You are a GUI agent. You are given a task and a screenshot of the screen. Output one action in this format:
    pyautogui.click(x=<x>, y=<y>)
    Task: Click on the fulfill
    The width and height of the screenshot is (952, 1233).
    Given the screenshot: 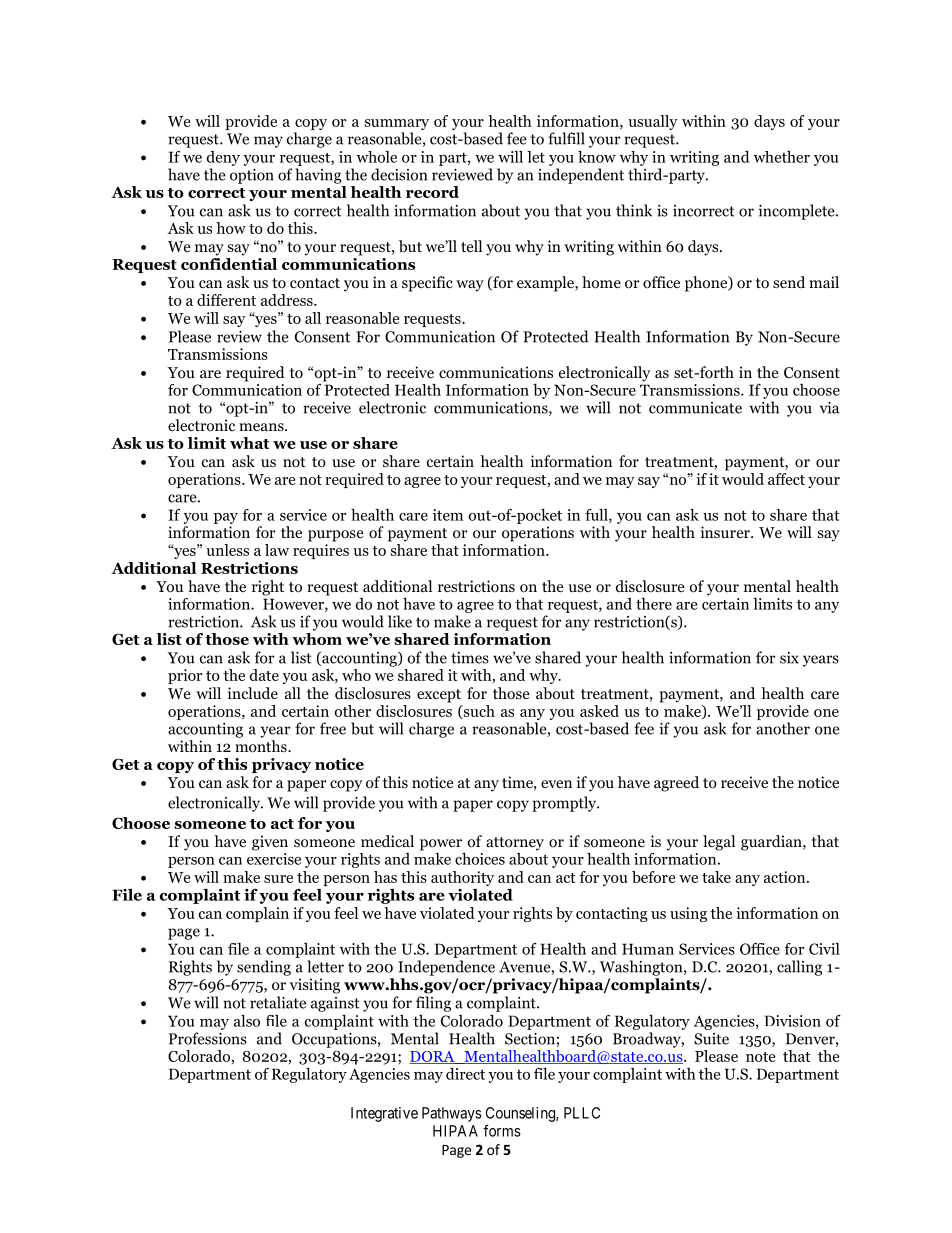 What is the action you would take?
    pyautogui.click(x=566, y=138)
